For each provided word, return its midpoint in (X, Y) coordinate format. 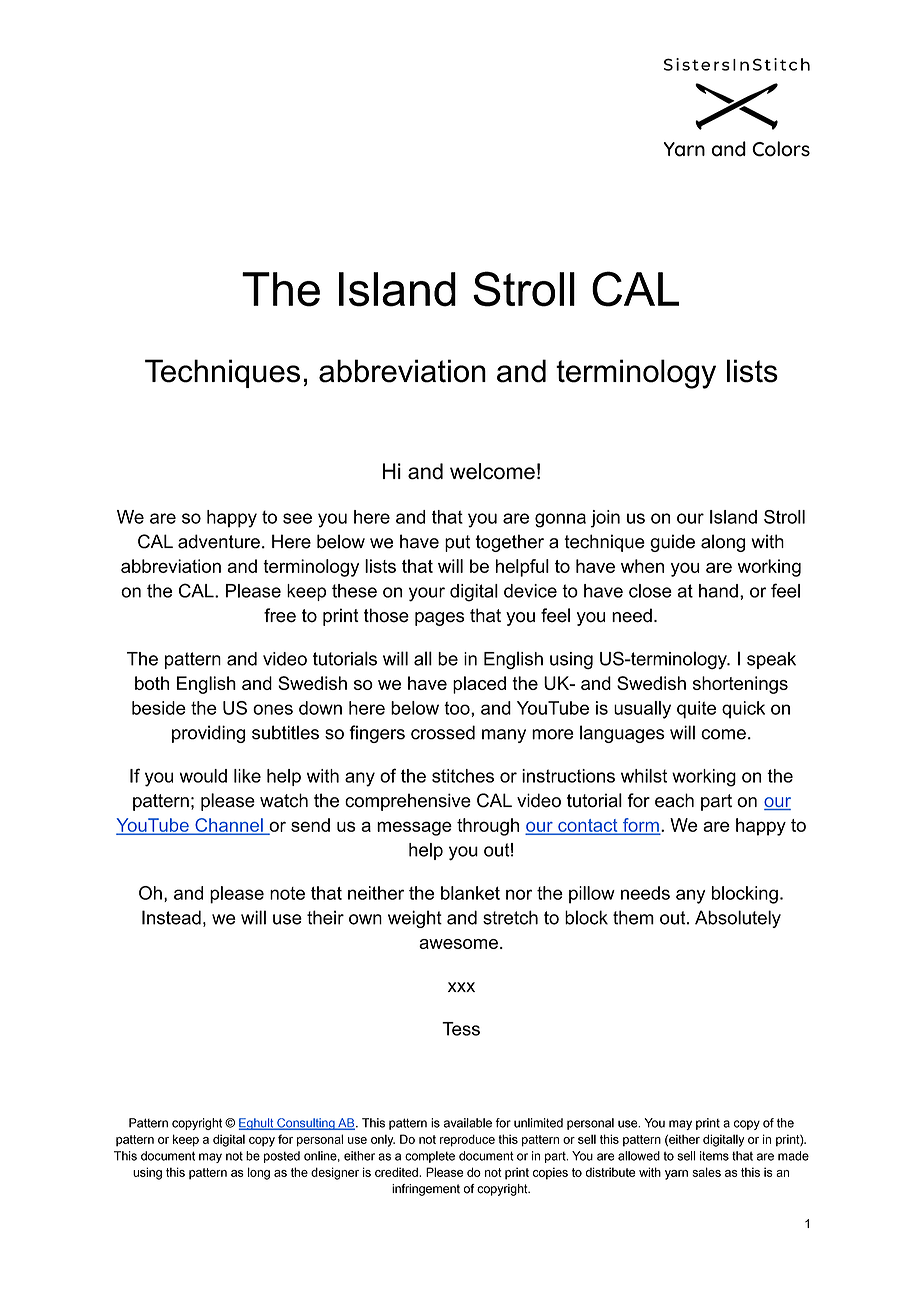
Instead (171, 917)
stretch (510, 917)
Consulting (306, 1124)
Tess (461, 1029)
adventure (219, 541)
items (714, 1156)
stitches (463, 776)
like (247, 776)
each (674, 800)
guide (672, 543)
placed (479, 685)
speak (771, 660)
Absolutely (738, 919)
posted (282, 1157)
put (457, 543)
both (152, 683)
